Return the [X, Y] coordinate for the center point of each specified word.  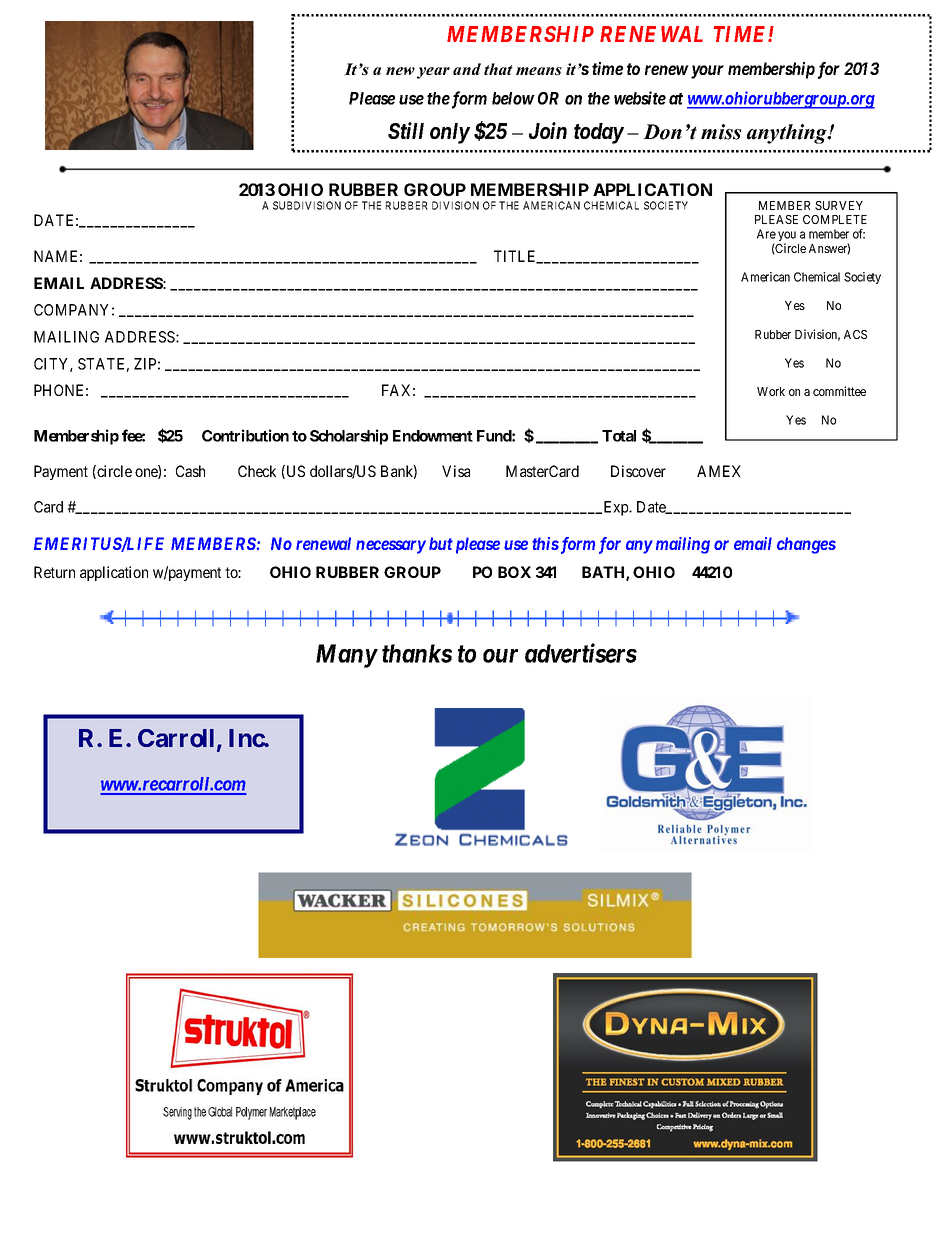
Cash [190, 471]
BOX [514, 572]
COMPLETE [835, 219]
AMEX [719, 471]
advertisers [581, 653]
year [433, 73]
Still [406, 130]
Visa [456, 471]
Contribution [245, 435]
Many [346, 656]
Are [766, 234]
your [706, 72]
